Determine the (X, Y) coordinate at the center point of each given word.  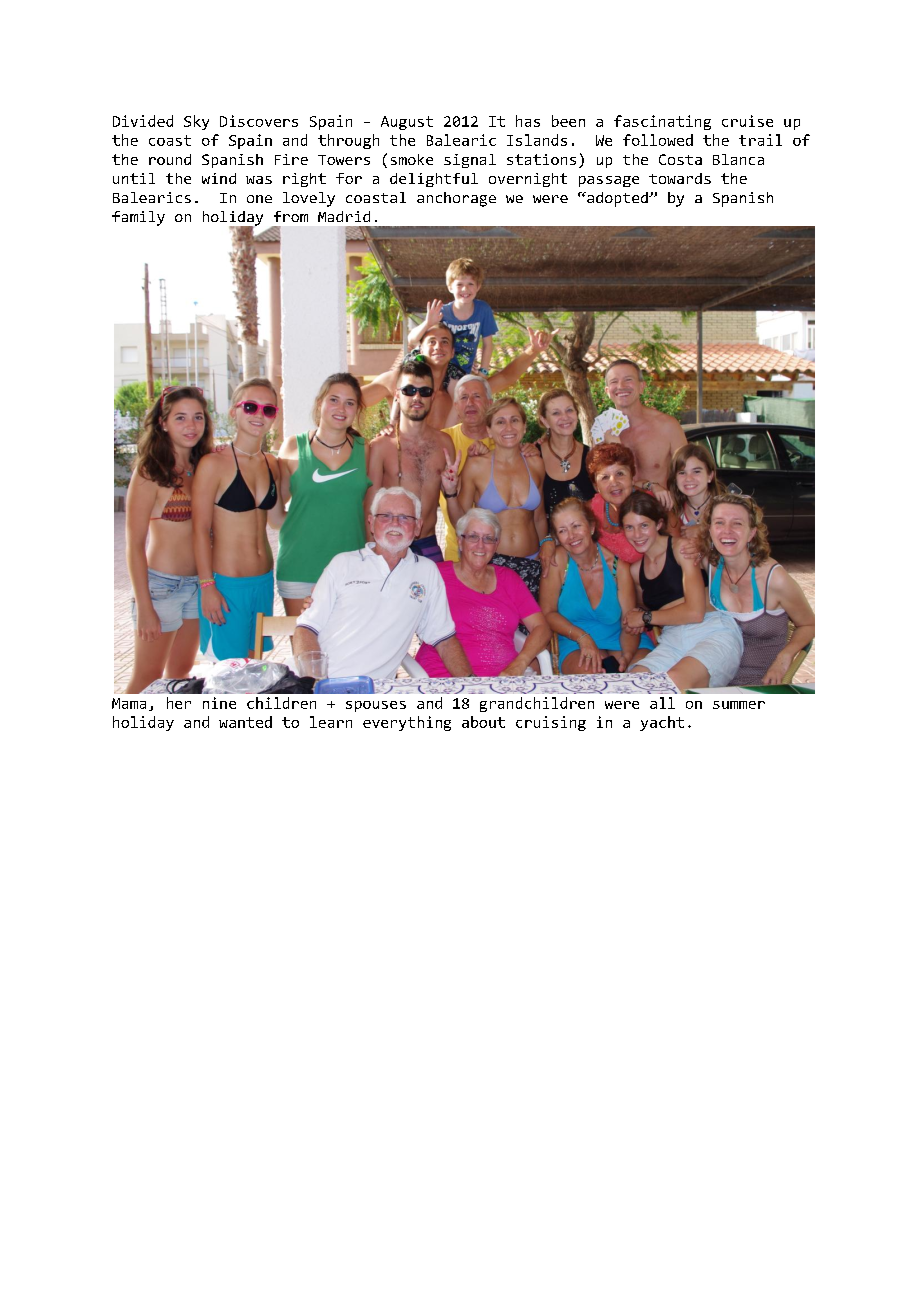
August (407, 123)
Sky (196, 122)
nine (219, 703)
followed (658, 140)
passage (609, 181)
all (662, 703)
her (179, 703)
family (138, 218)
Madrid (344, 216)
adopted (617, 199)
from (291, 216)
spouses (376, 706)
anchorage (456, 199)
